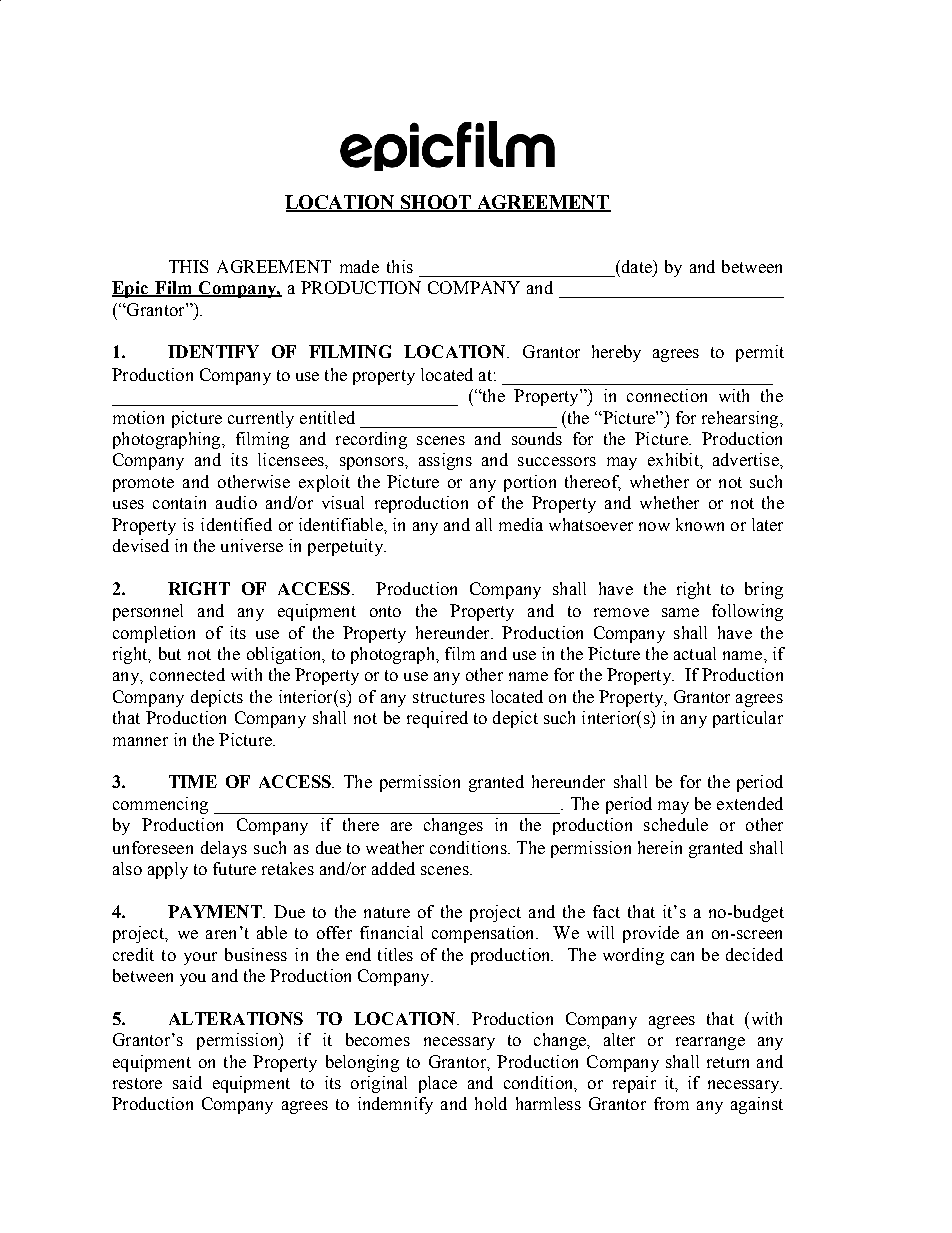 Image resolution: width=952 pixels, height=1233 pixels. Describe the element at coordinates (393, 868) in the image. I see `added` at that location.
